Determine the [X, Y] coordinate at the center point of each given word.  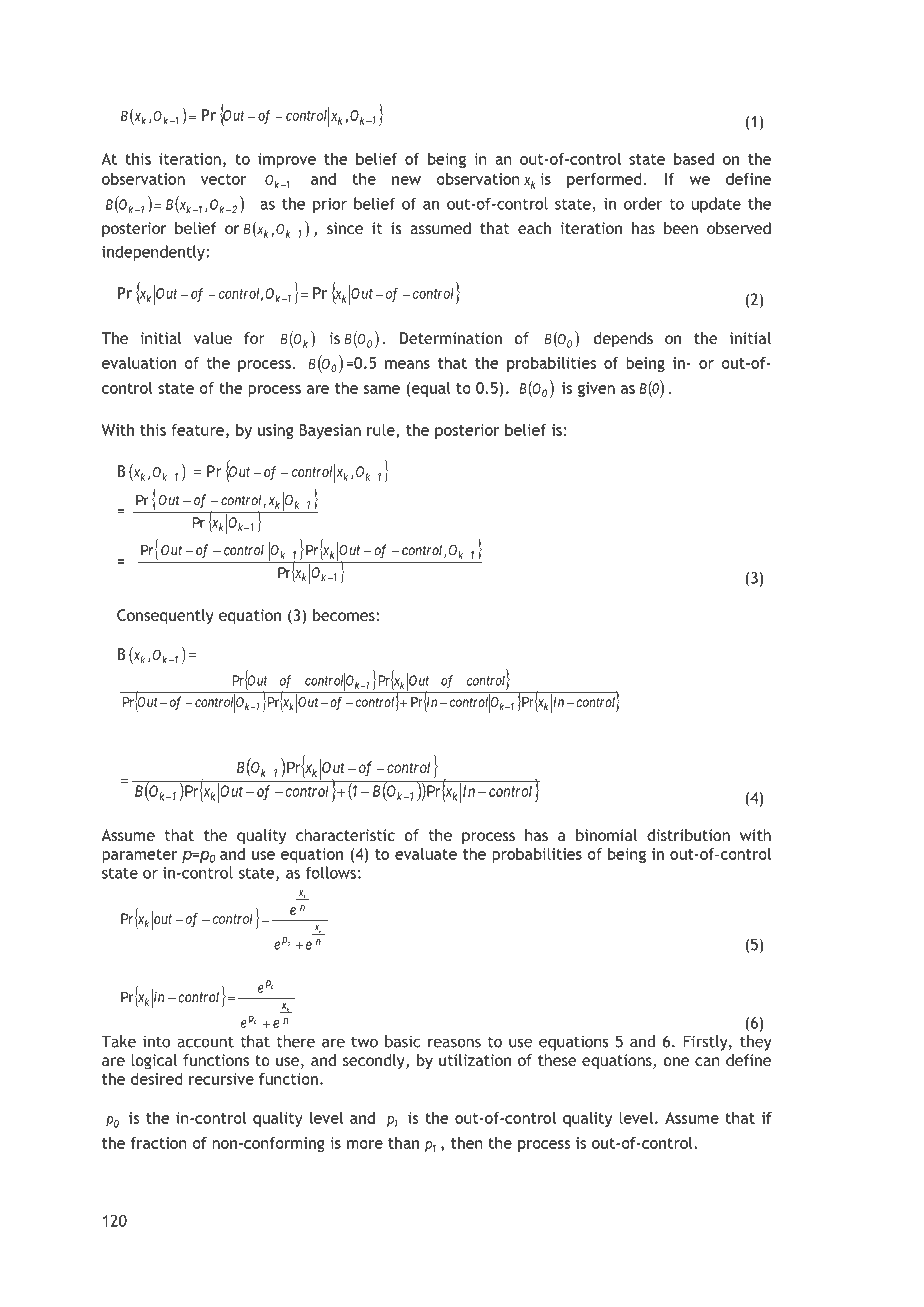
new [406, 180]
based [694, 159]
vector [224, 179]
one [676, 1061]
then [467, 1143]
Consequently [165, 617]
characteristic [345, 835]
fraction [159, 1143]
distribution [688, 835]
